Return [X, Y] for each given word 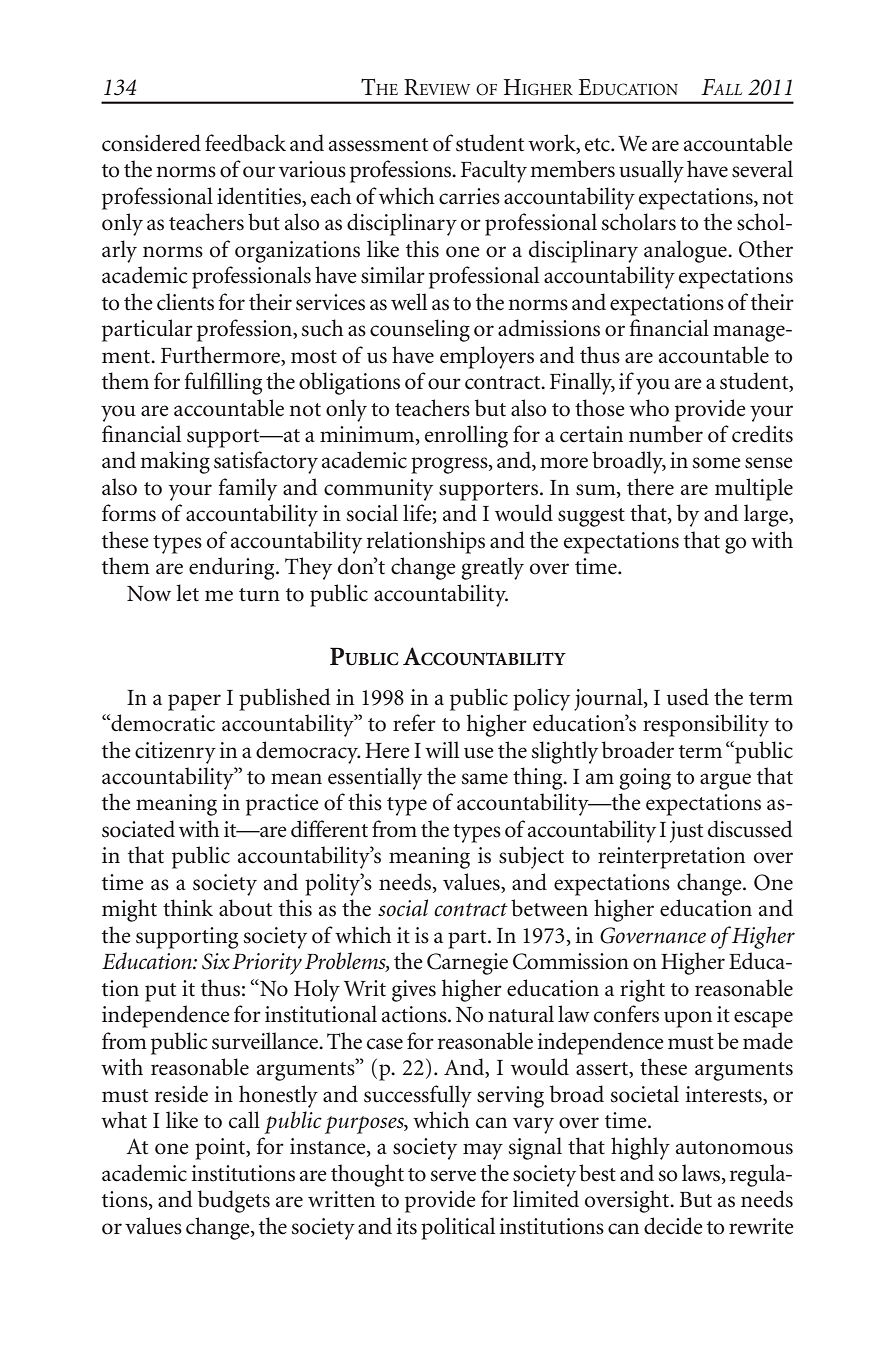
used [688, 697]
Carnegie [467, 964]
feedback [245, 143]
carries [469, 196]
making [175, 462]
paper [194, 702]
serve [453, 1176]
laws [702, 1174]
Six [216, 961]
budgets [234, 1201]
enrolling [466, 436]
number [666, 434]
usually [651, 171]
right [642, 990]
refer [414, 723]
